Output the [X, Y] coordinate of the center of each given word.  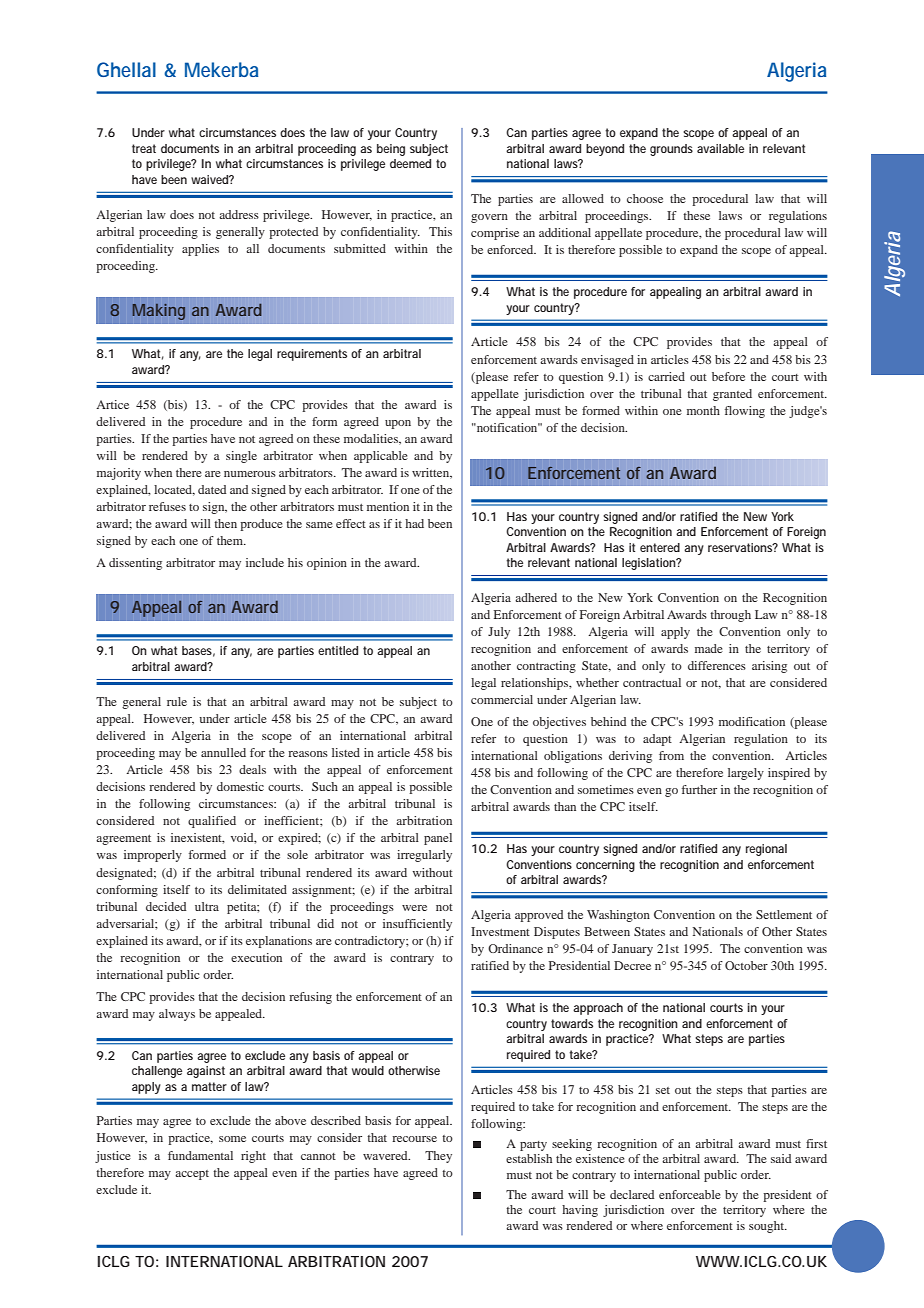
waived [210, 179]
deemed [410, 163]
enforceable [690, 1194]
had [414, 523]
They [438, 1157]
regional [766, 850]
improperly [153, 856]
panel [438, 839]
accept [192, 1175]
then [225, 523]
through [730, 616]
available [720, 148]
